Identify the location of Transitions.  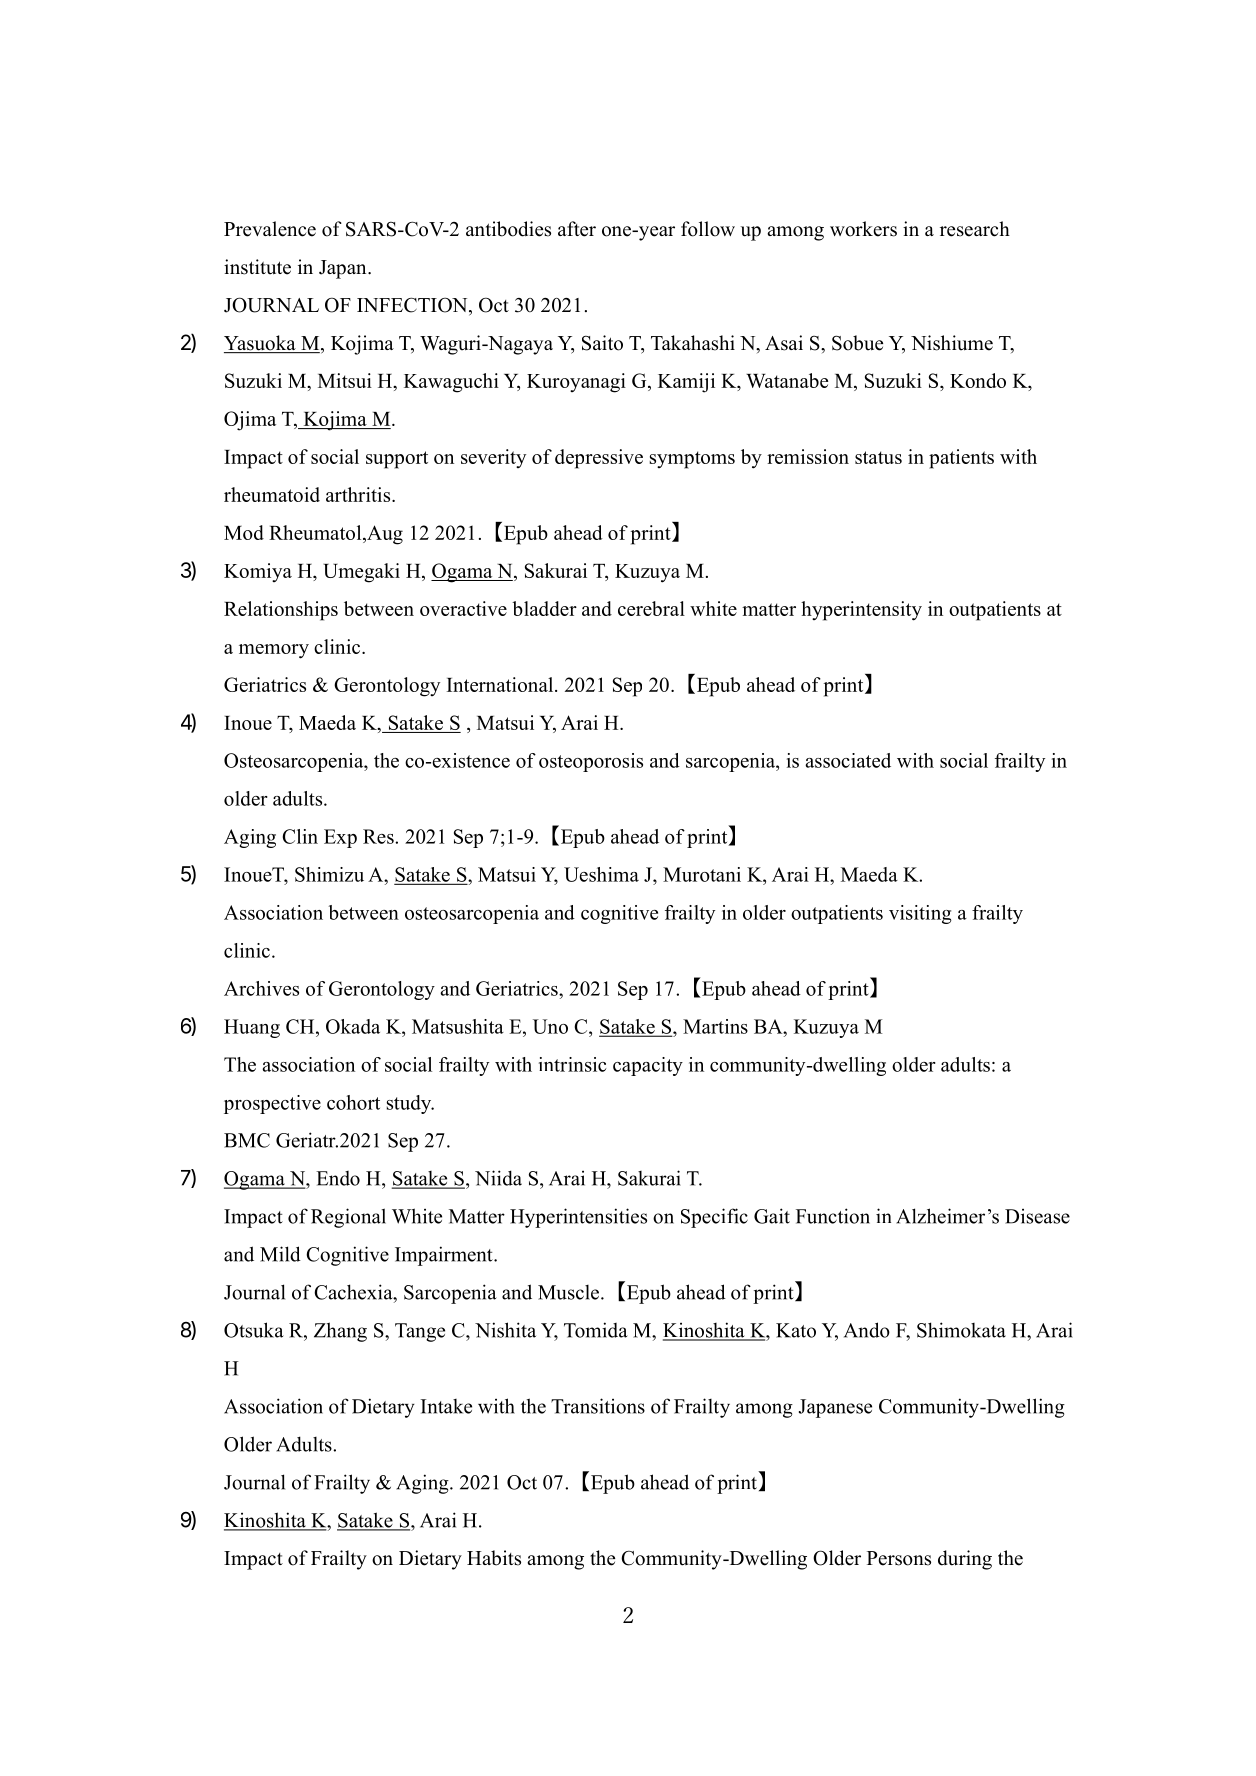
(598, 1406).
